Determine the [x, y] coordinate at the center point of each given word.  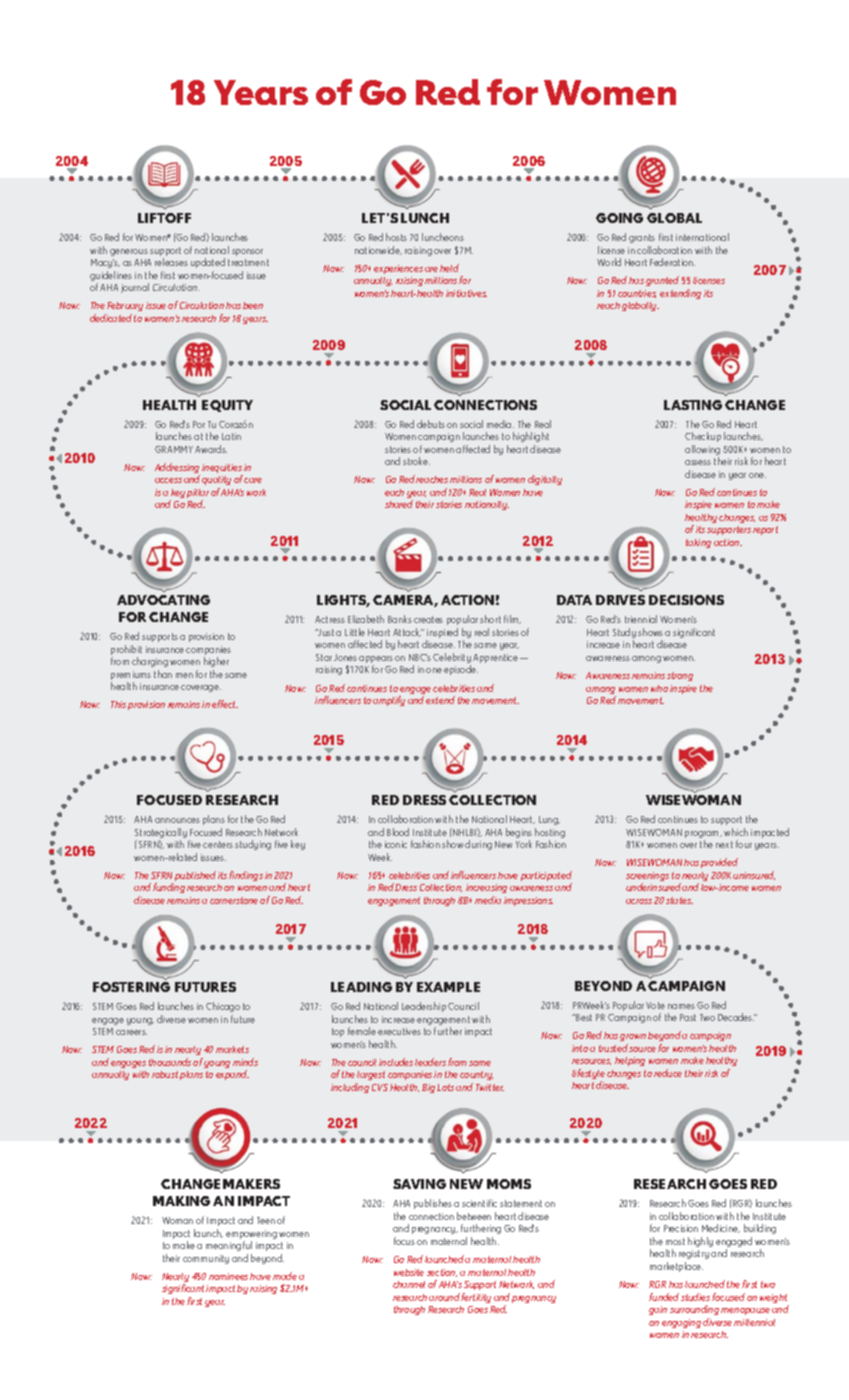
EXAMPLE [448, 987]
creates [428, 619]
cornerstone [234, 900]
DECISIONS [686, 600]
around [445, 1297]
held [449, 268]
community [206, 1259]
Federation [672, 262]
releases [171, 262]
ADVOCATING [163, 600]
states [679, 900]
